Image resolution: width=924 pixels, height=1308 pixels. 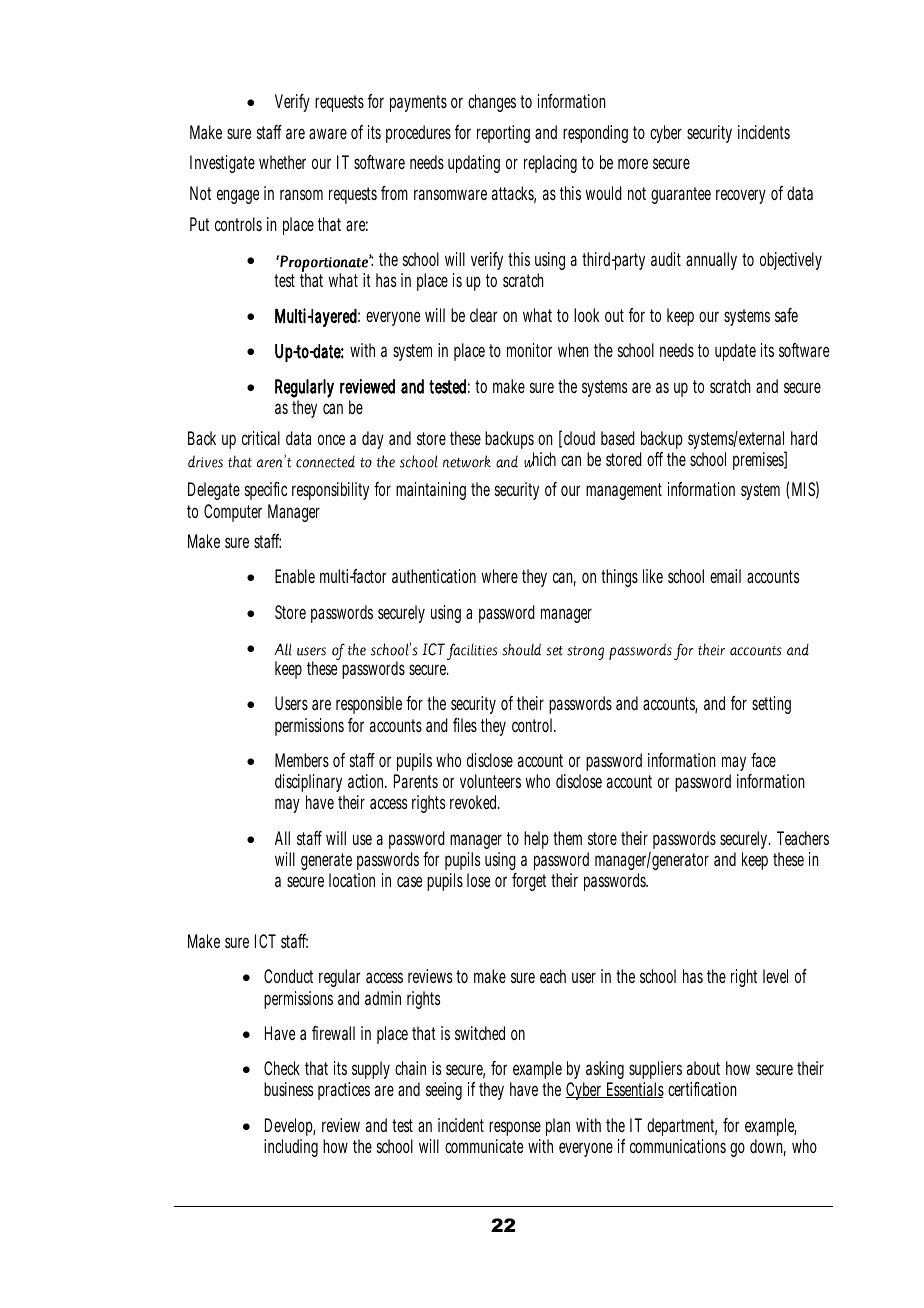 What do you see at coordinates (503, 134) in the screenshot?
I see `reporting` at bounding box center [503, 134].
